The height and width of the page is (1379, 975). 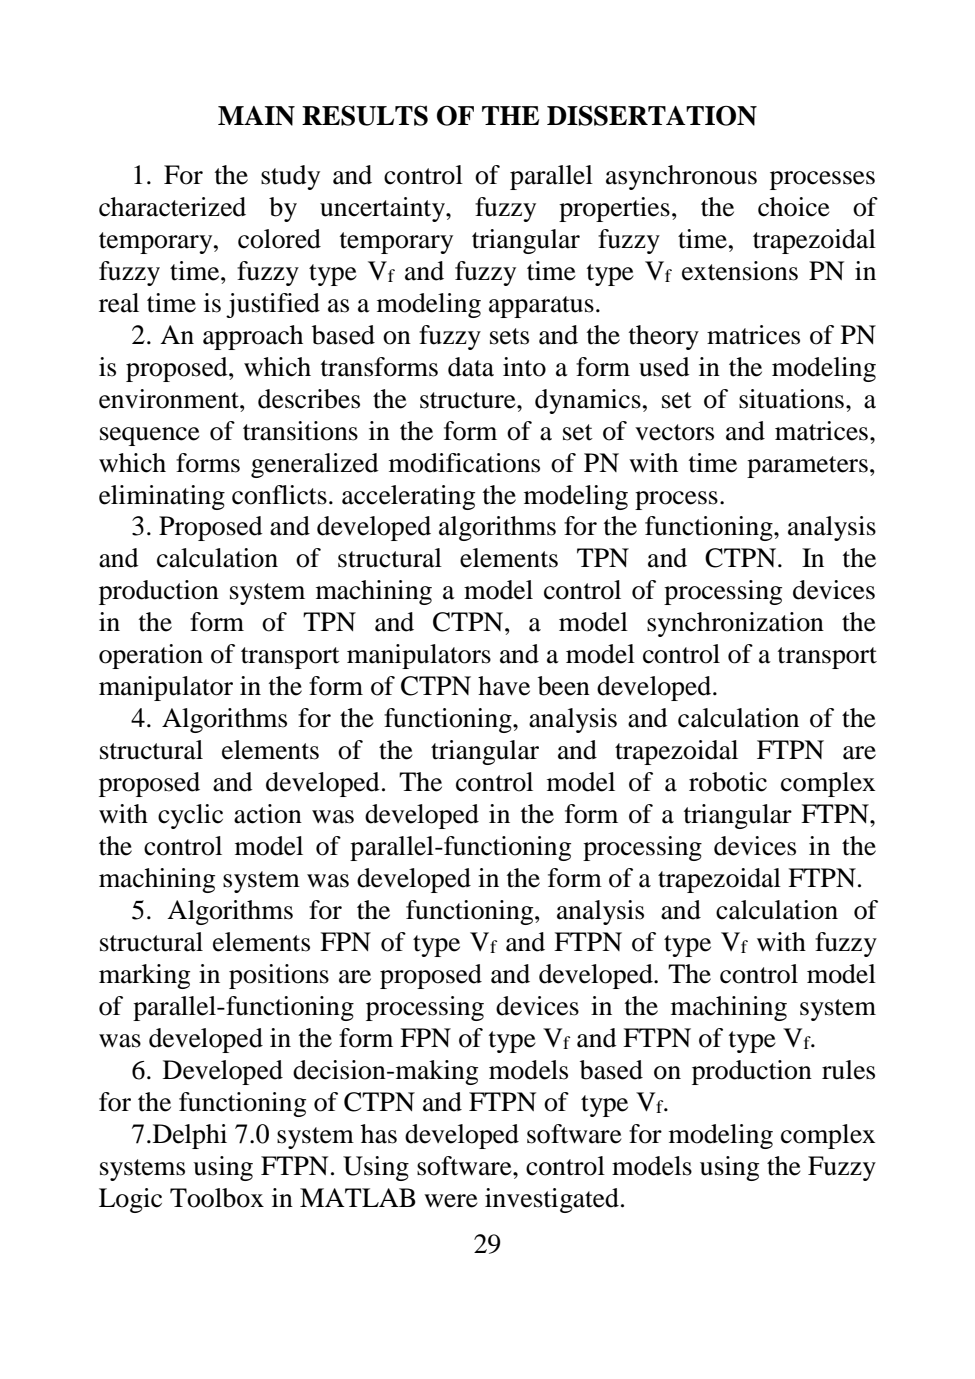 What do you see at coordinates (190, 816) in the page?
I see `cyclic` at bounding box center [190, 816].
